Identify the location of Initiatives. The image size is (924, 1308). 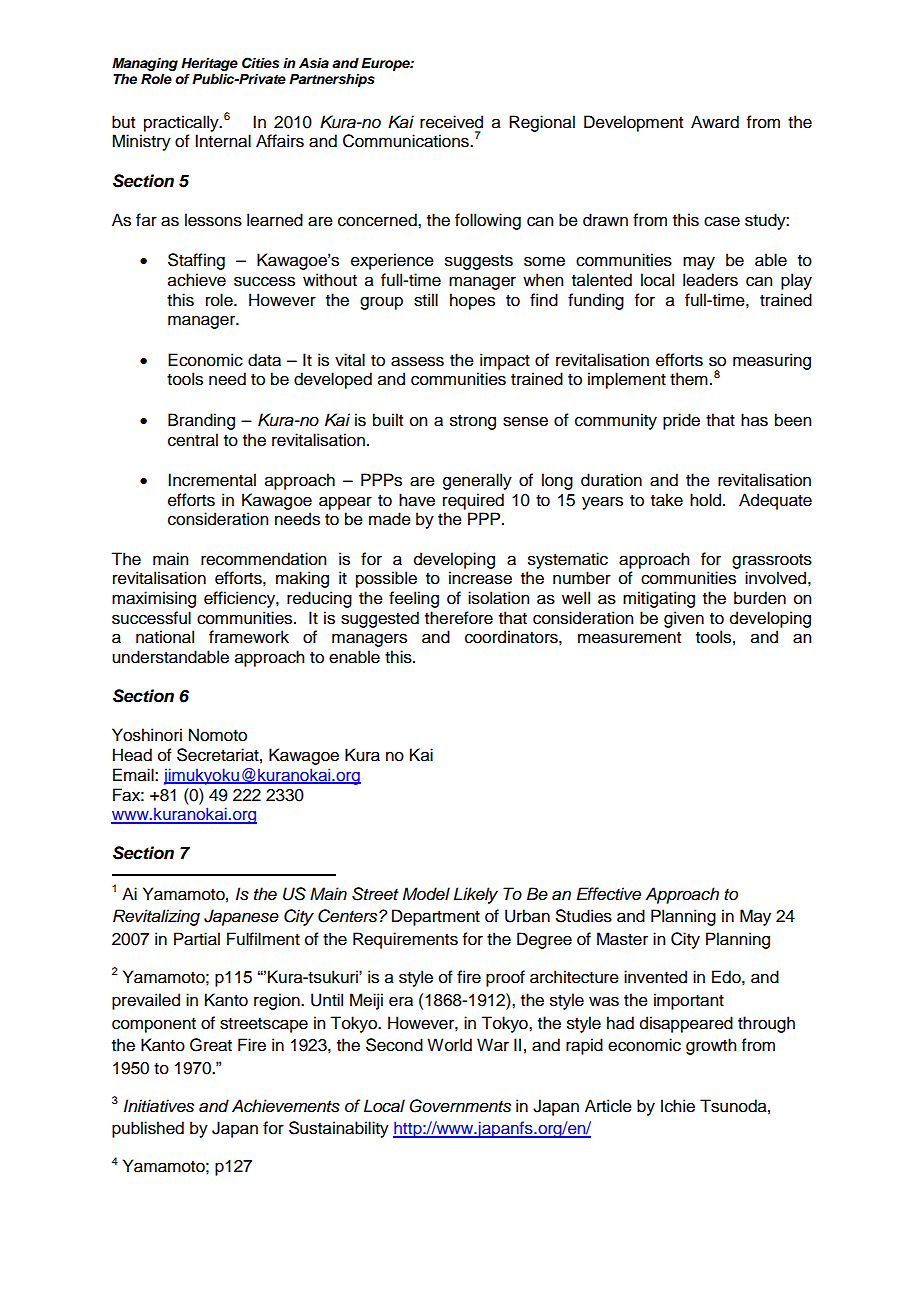
(159, 1106).
